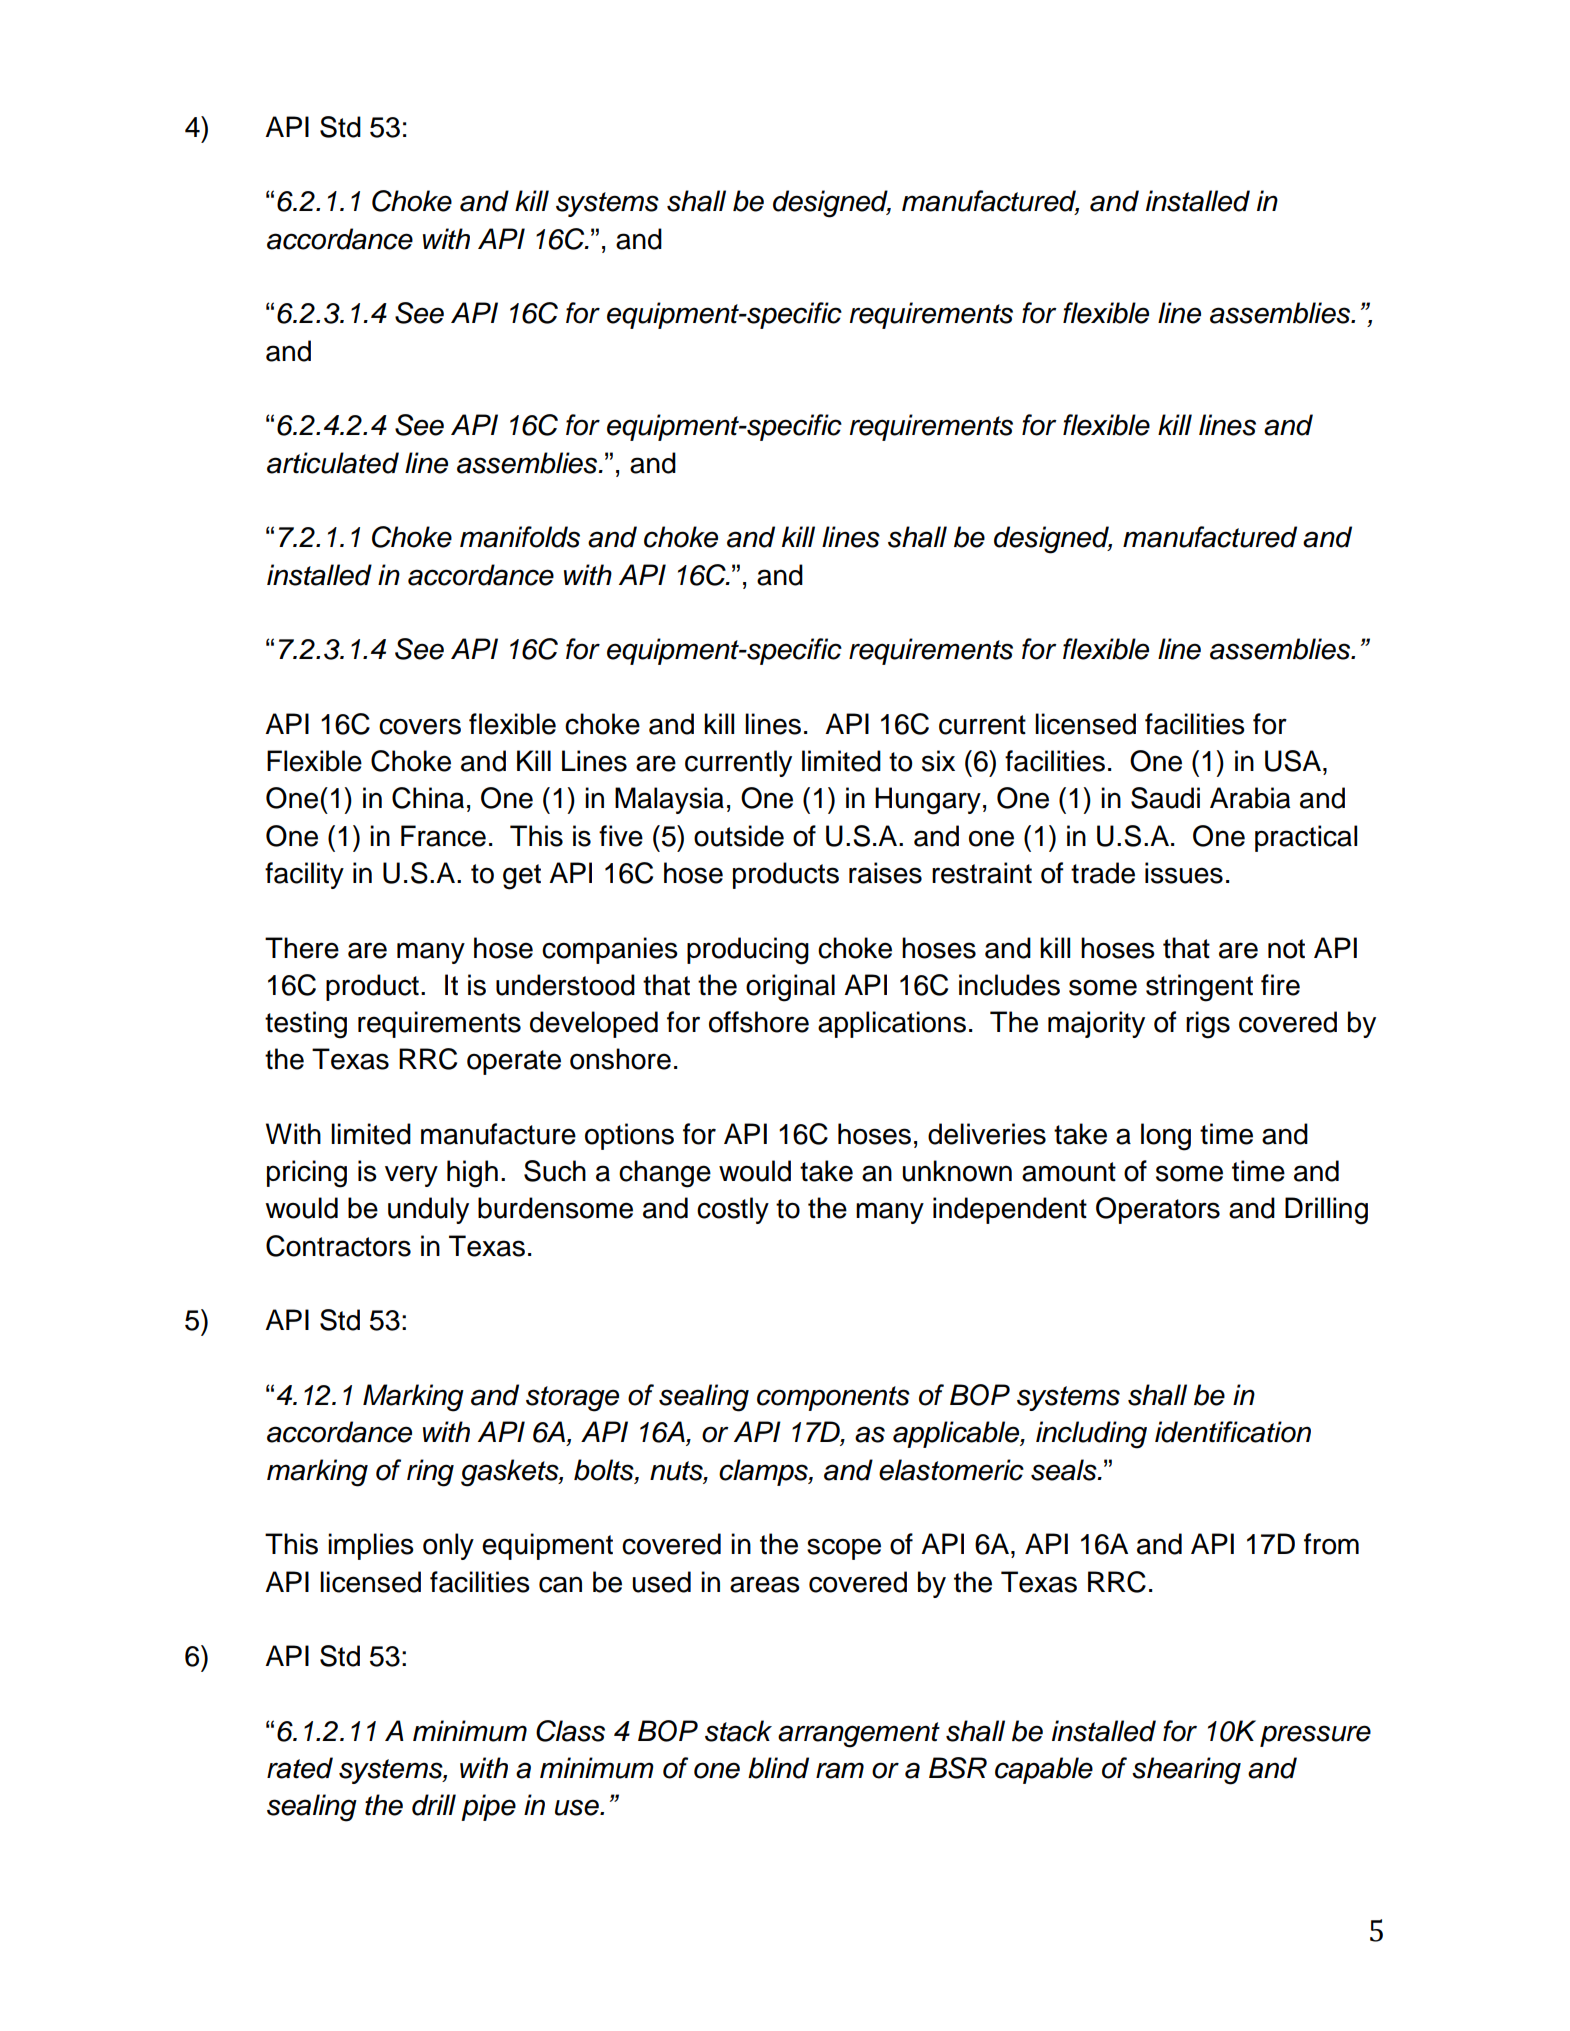  Describe the element at coordinates (840, 1770) in the image. I see `ram` at that location.
